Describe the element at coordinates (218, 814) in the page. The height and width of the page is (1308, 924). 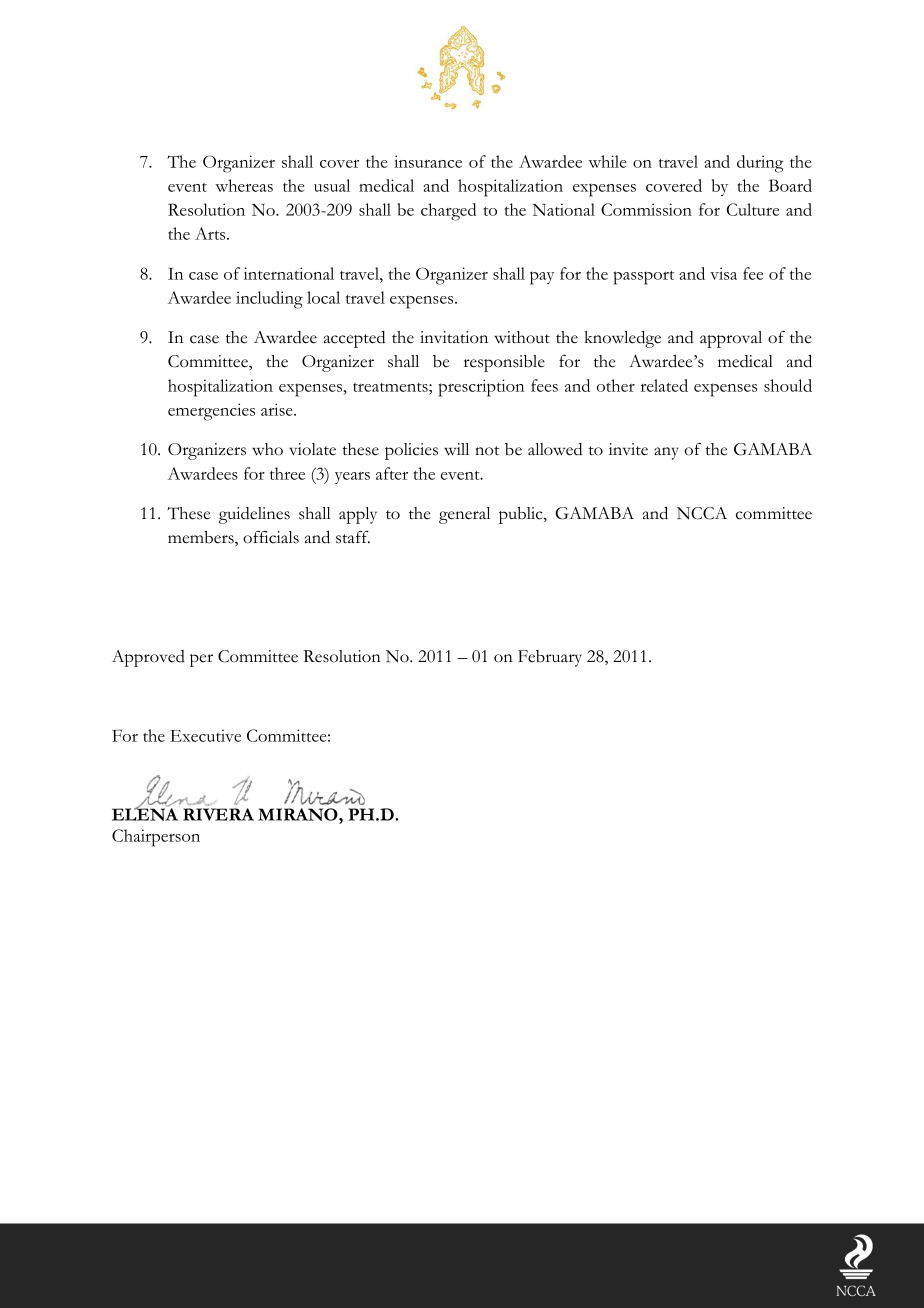
I see `RIVERA` at that location.
